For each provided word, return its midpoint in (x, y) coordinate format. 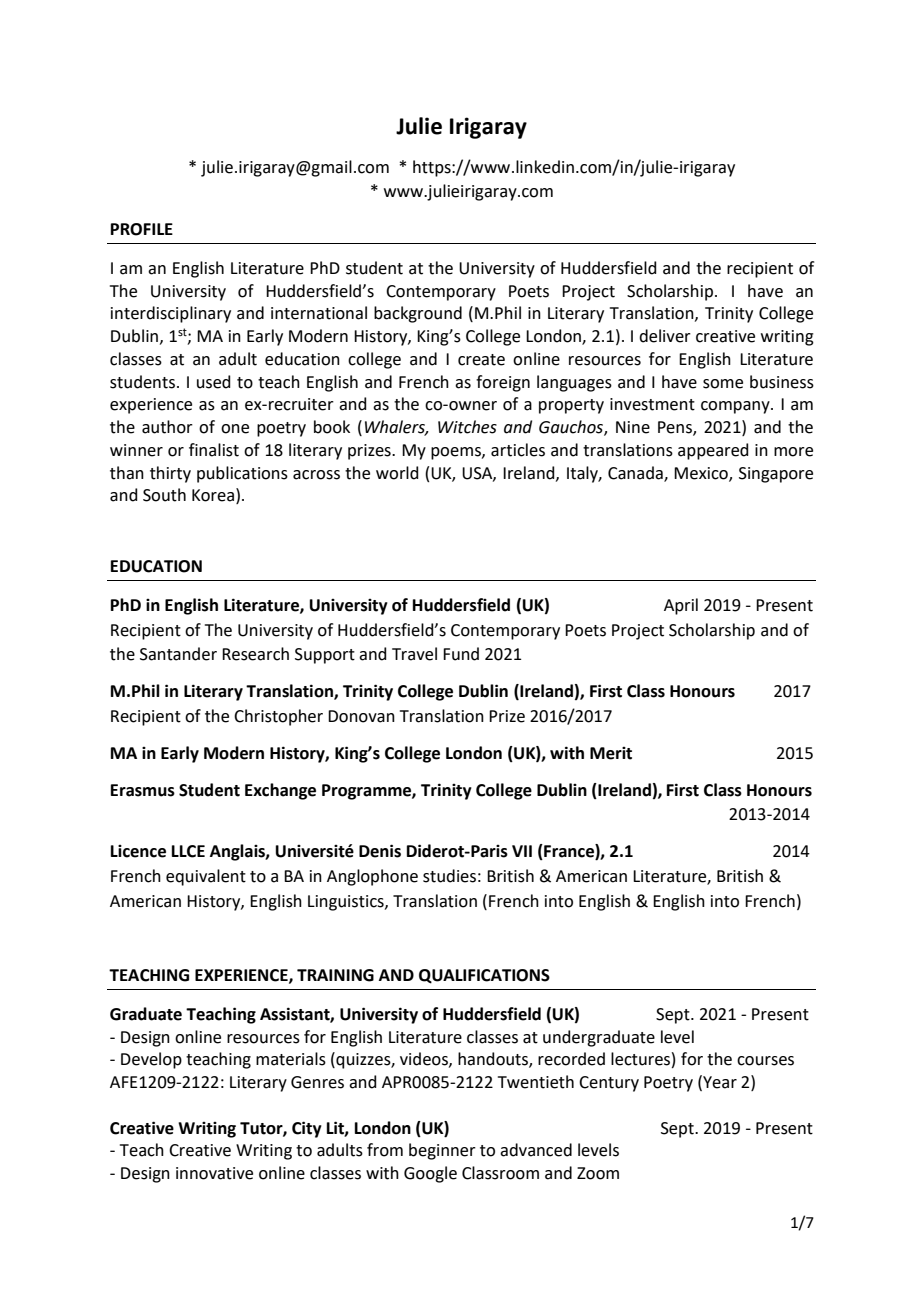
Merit (611, 753)
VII (522, 851)
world (397, 473)
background (418, 314)
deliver (665, 336)
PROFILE (142, 229)
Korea (213, 495)
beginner (442, 1151)
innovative (214, 1173)
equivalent (206, 877)
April (681, 606)
